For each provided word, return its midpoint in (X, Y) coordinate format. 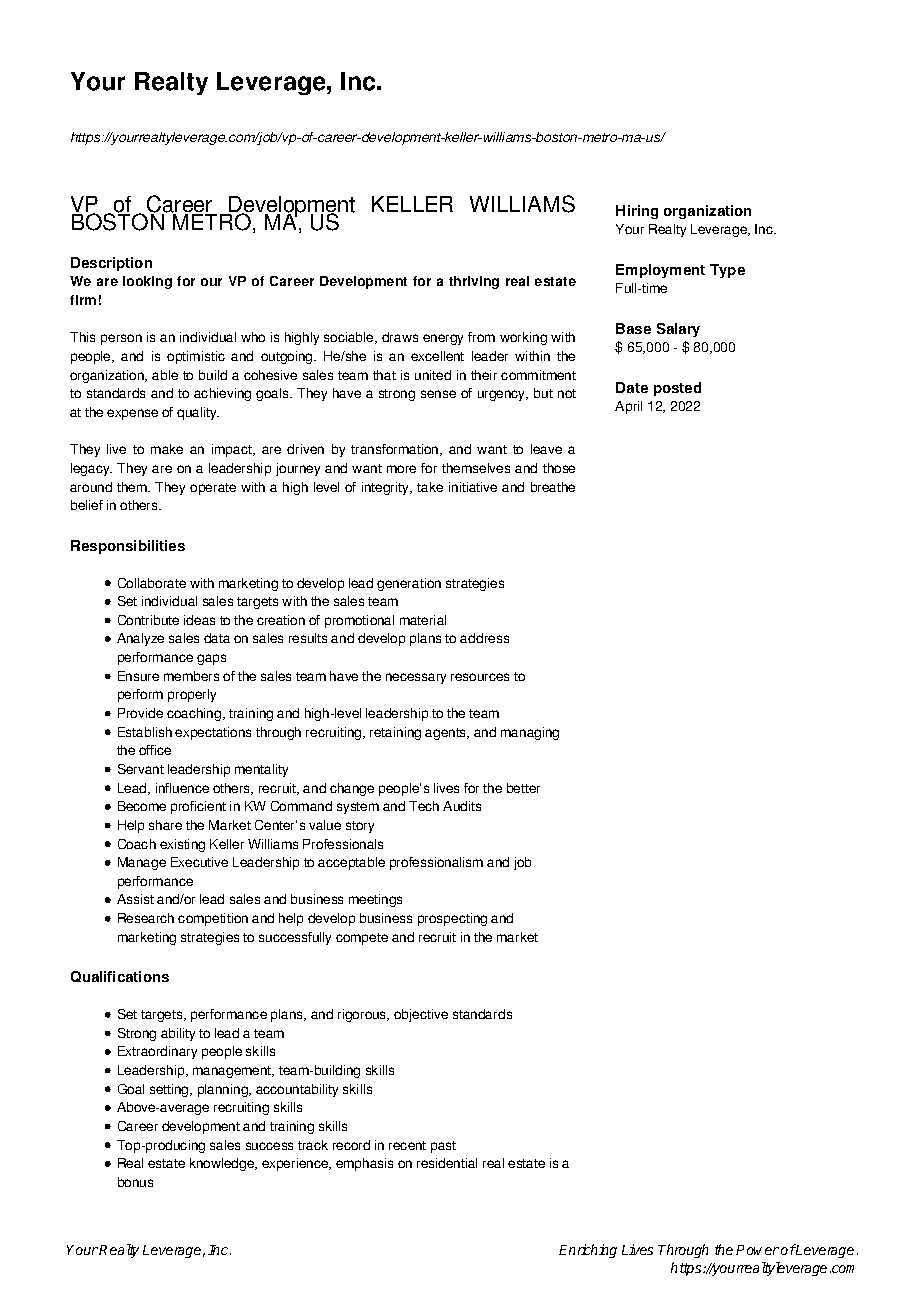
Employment (660, 271)
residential (447, 1163)
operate (213, 489)
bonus (135, 1182)
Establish (145, 732)
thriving (474, 282)
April (628, 407)
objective (421, 1015)
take (430, 487)
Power (757, 1250)
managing (530, 733)
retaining (395, 733)
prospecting (452, 919)
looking (147, 282)
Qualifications (120, 976)
